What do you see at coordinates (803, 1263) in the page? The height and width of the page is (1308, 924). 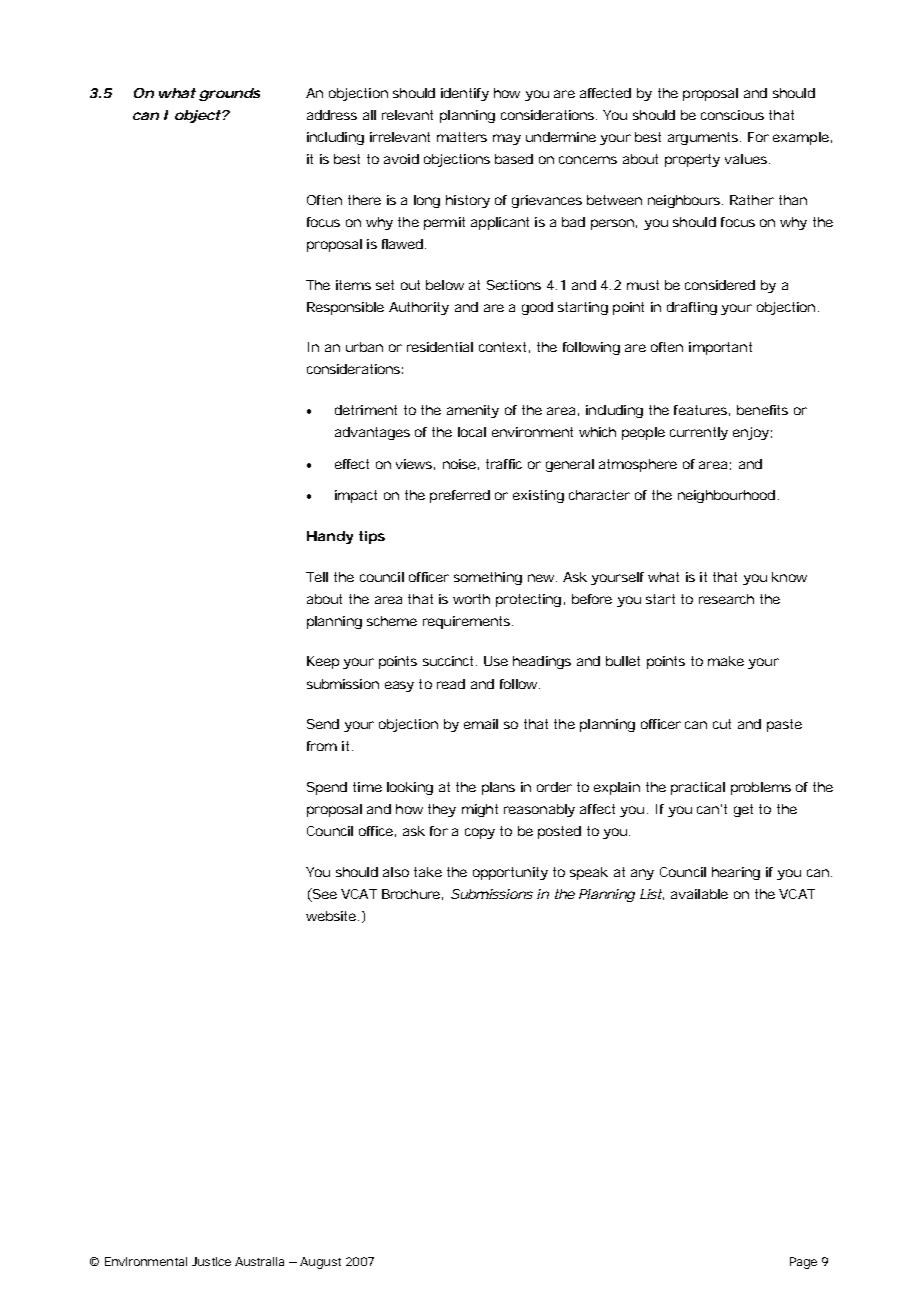 I see `Page` at bounding box center [803, 1263].
